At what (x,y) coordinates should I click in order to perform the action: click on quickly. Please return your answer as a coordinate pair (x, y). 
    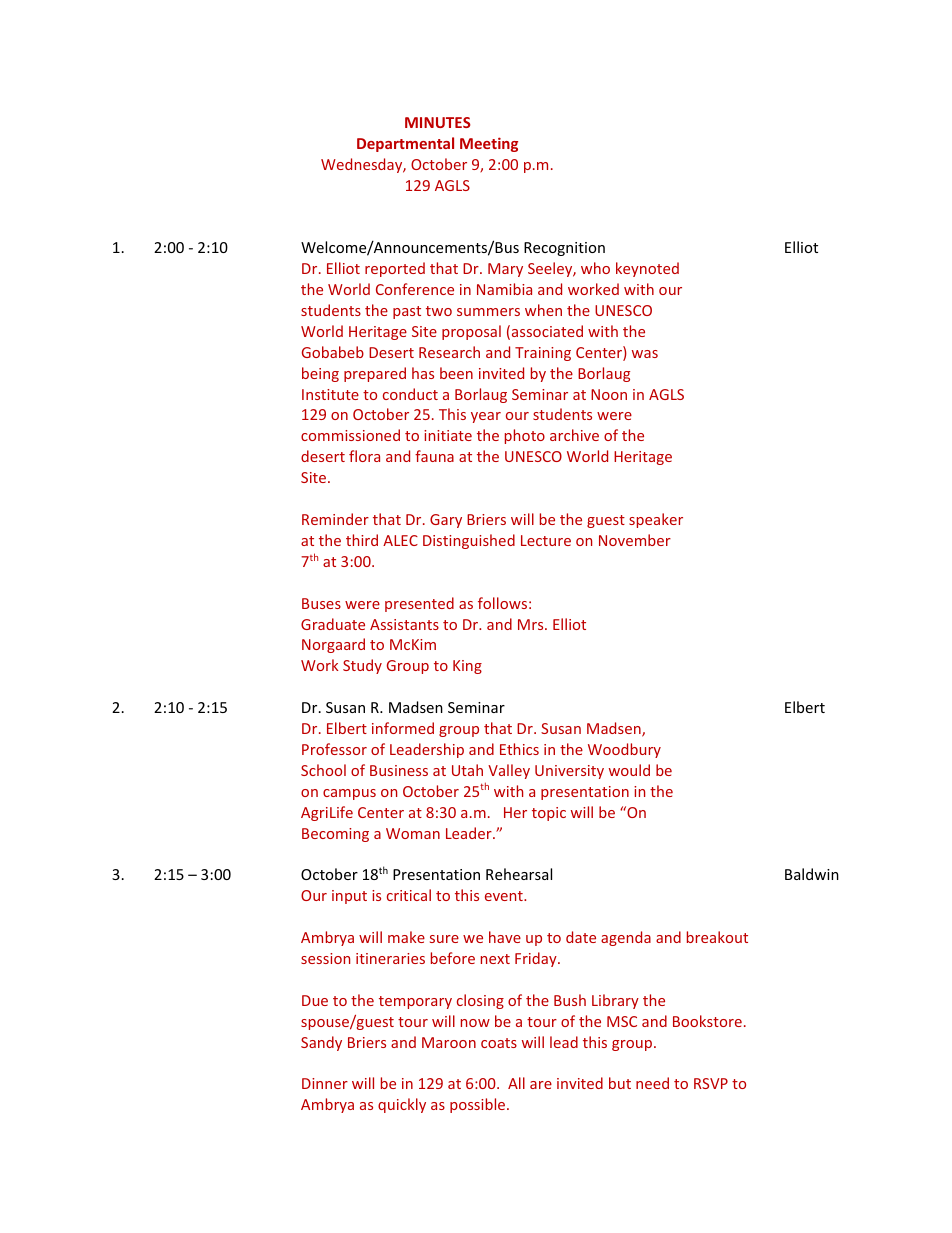
    Looking at the image, I should click on (402, 1105).
